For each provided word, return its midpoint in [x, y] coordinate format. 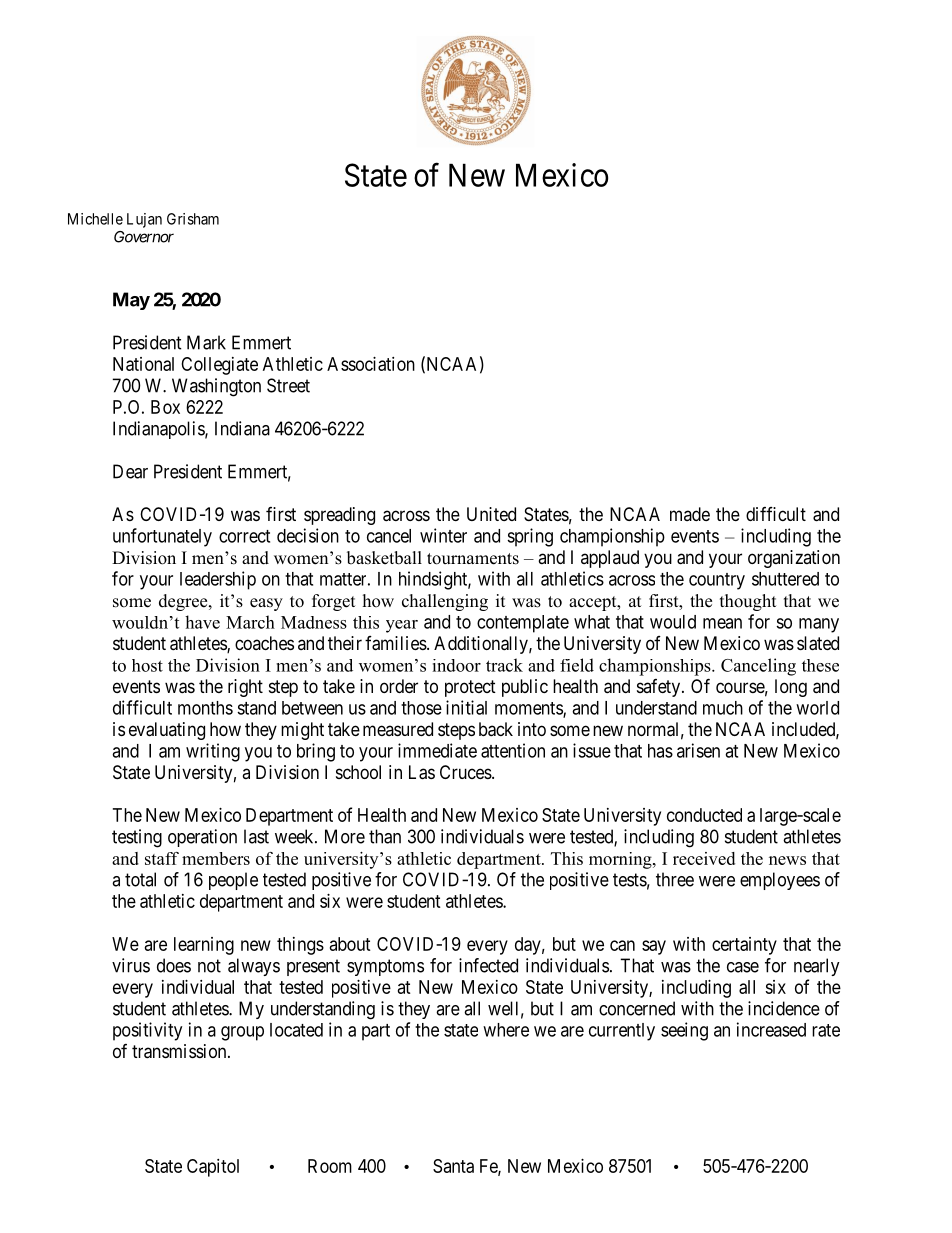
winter [443, 535]
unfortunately [162, 537]
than [385, 836]
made [690, 514]
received [704, 858]
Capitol [213, 1168]
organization [794, 559]
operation [202, 838]
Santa [453, 1166]
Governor [144, 237]
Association [371, 364]
